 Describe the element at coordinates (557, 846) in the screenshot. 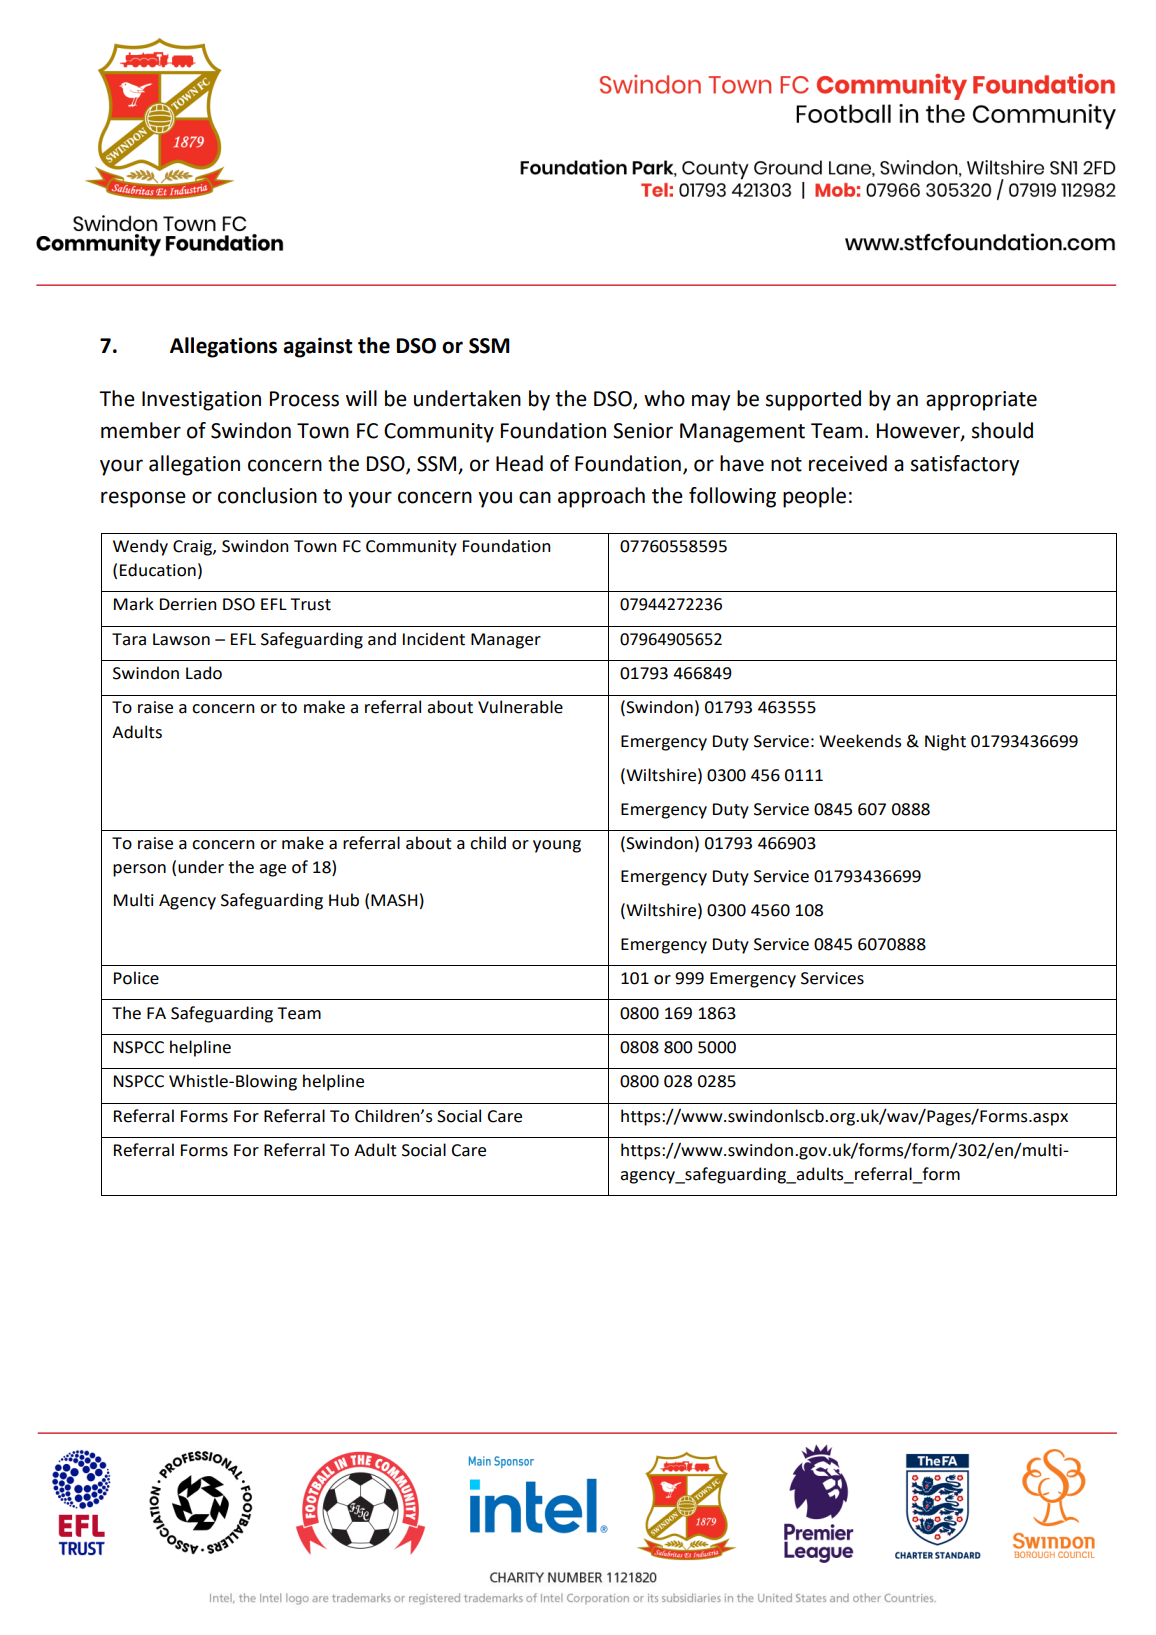

I see `young` at that location.
